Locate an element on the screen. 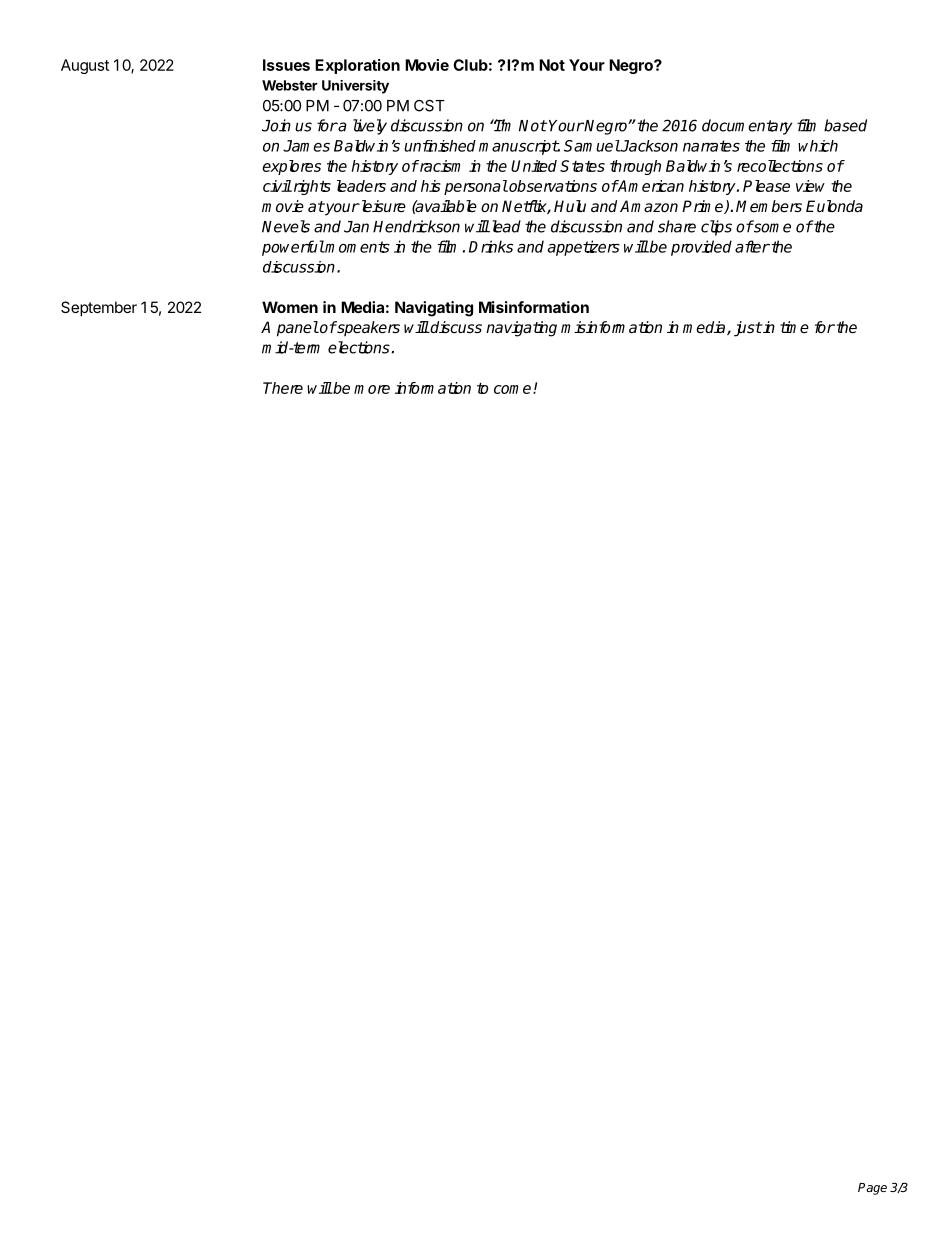 The width and height of the screenshot is (952, 1233). CST is located at coordinates (429, 106).
